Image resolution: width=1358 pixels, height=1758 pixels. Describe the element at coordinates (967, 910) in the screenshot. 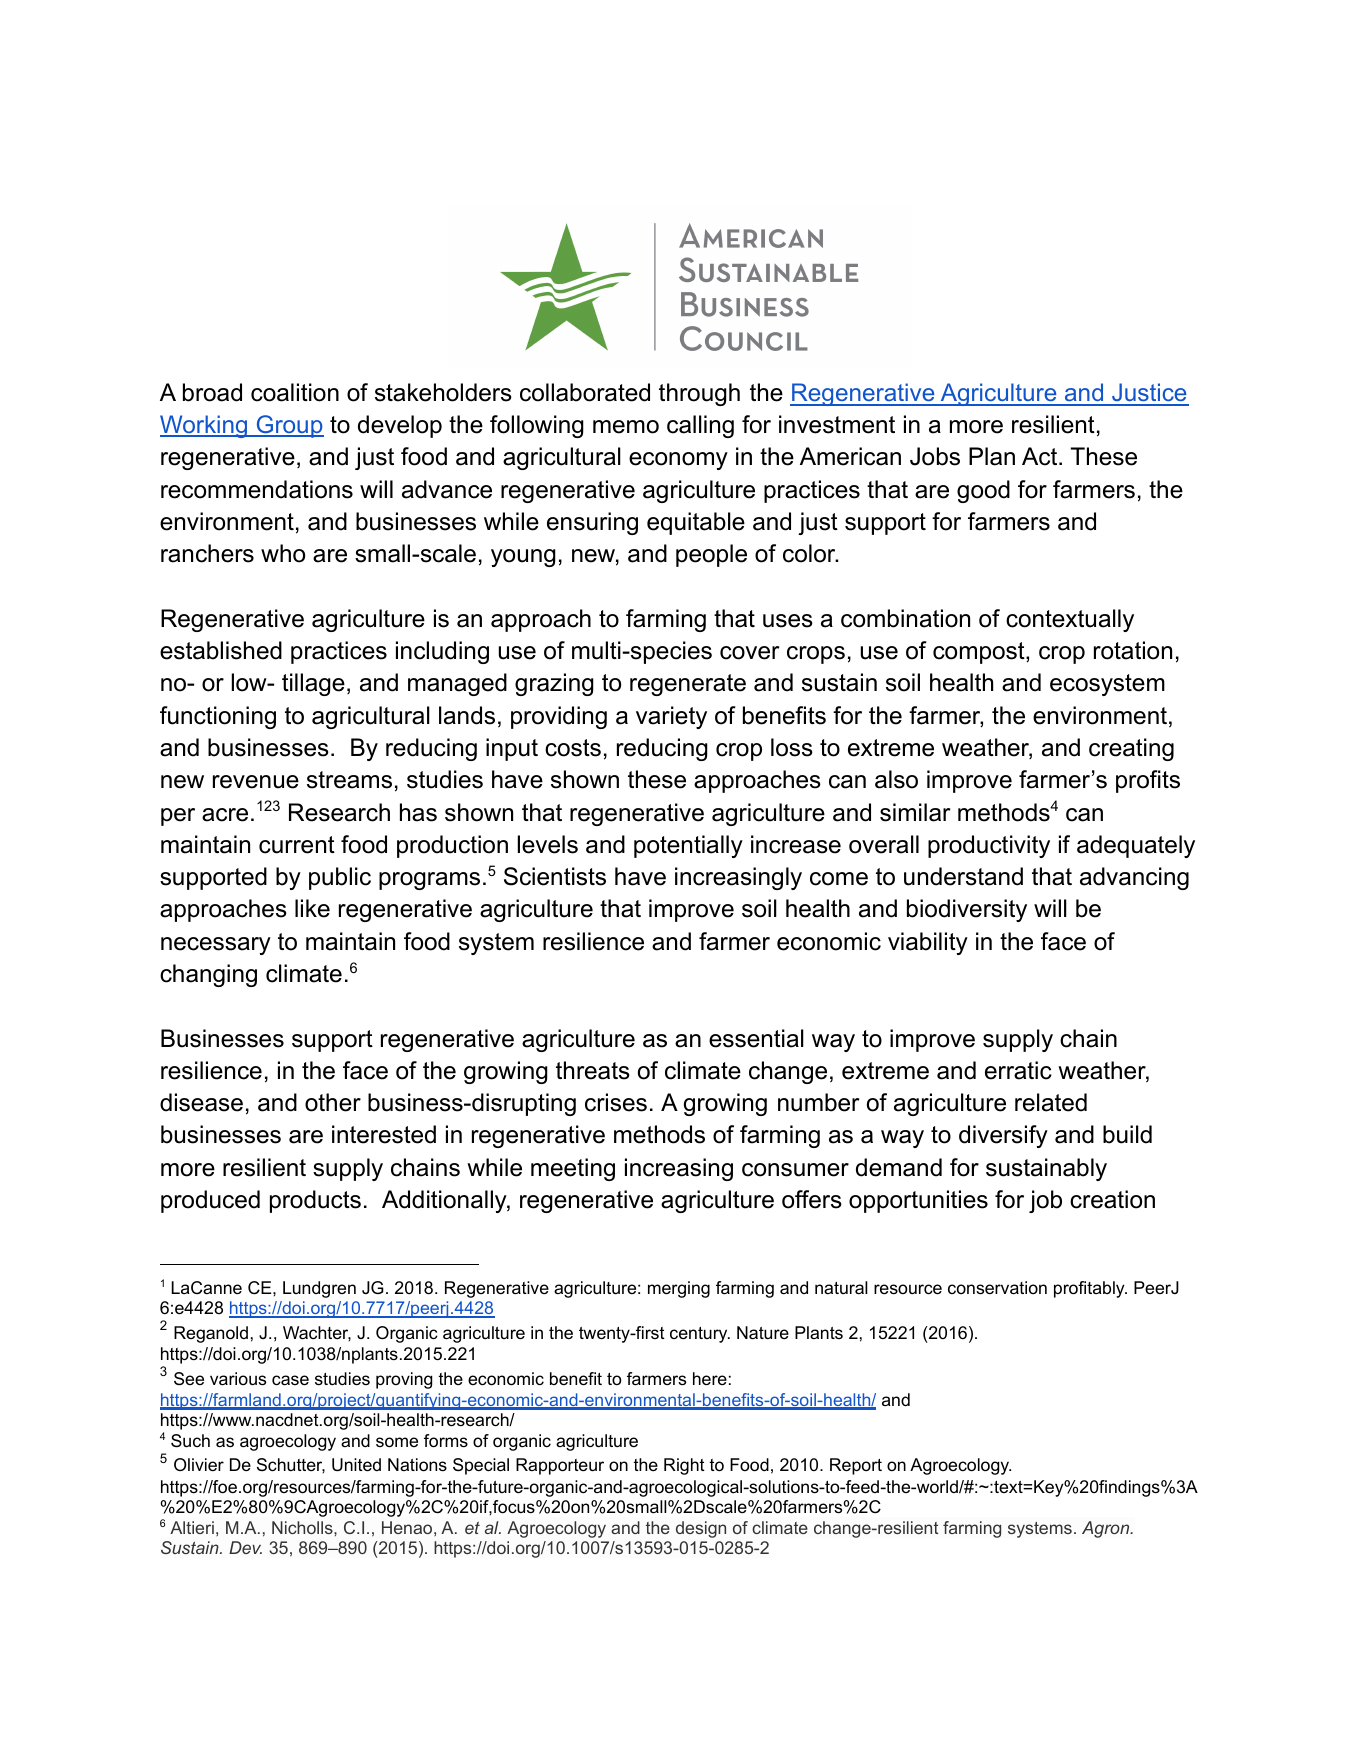

I see `biodiversity` at that location.
